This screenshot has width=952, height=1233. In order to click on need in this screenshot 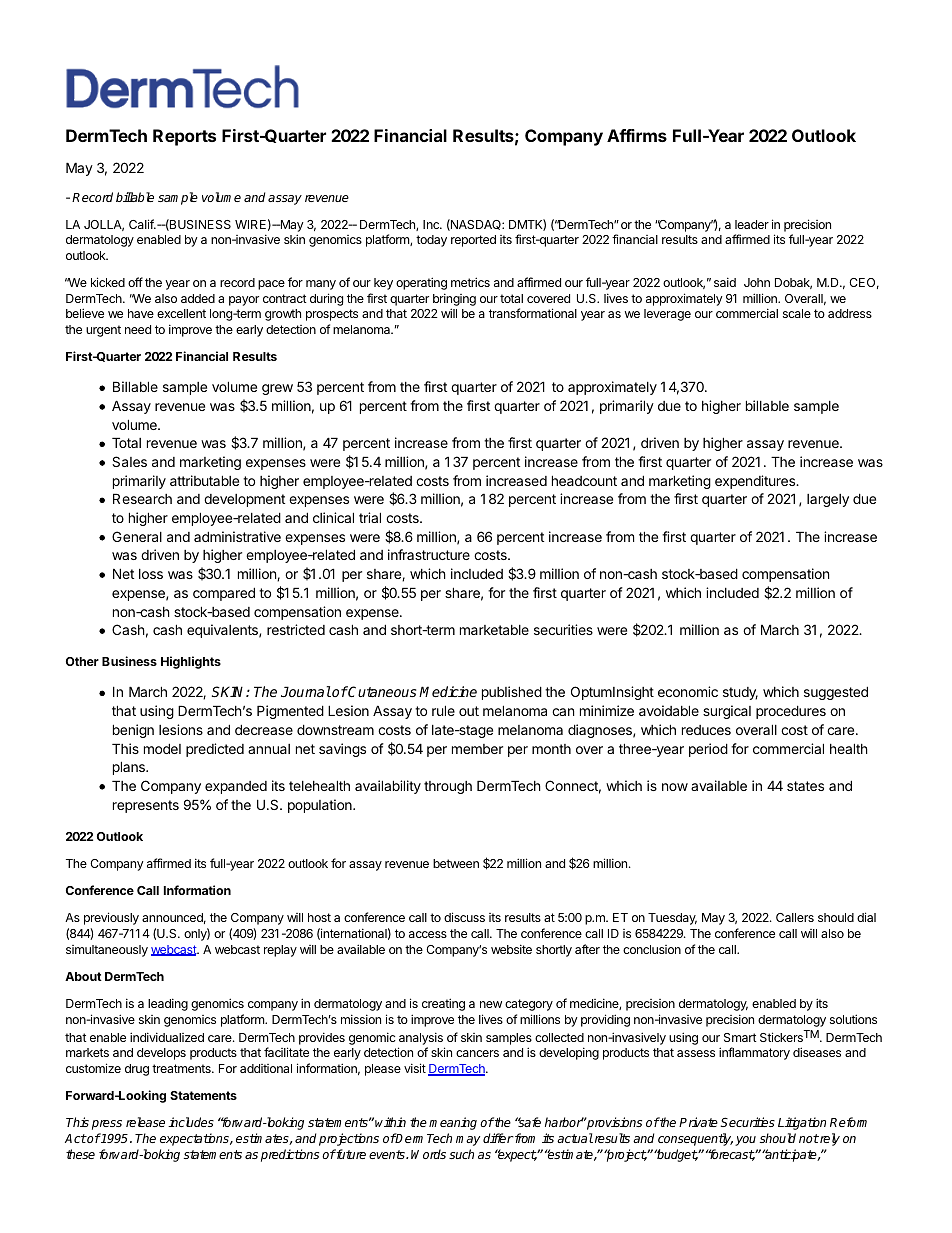, I will do `click(138, 329)`.
